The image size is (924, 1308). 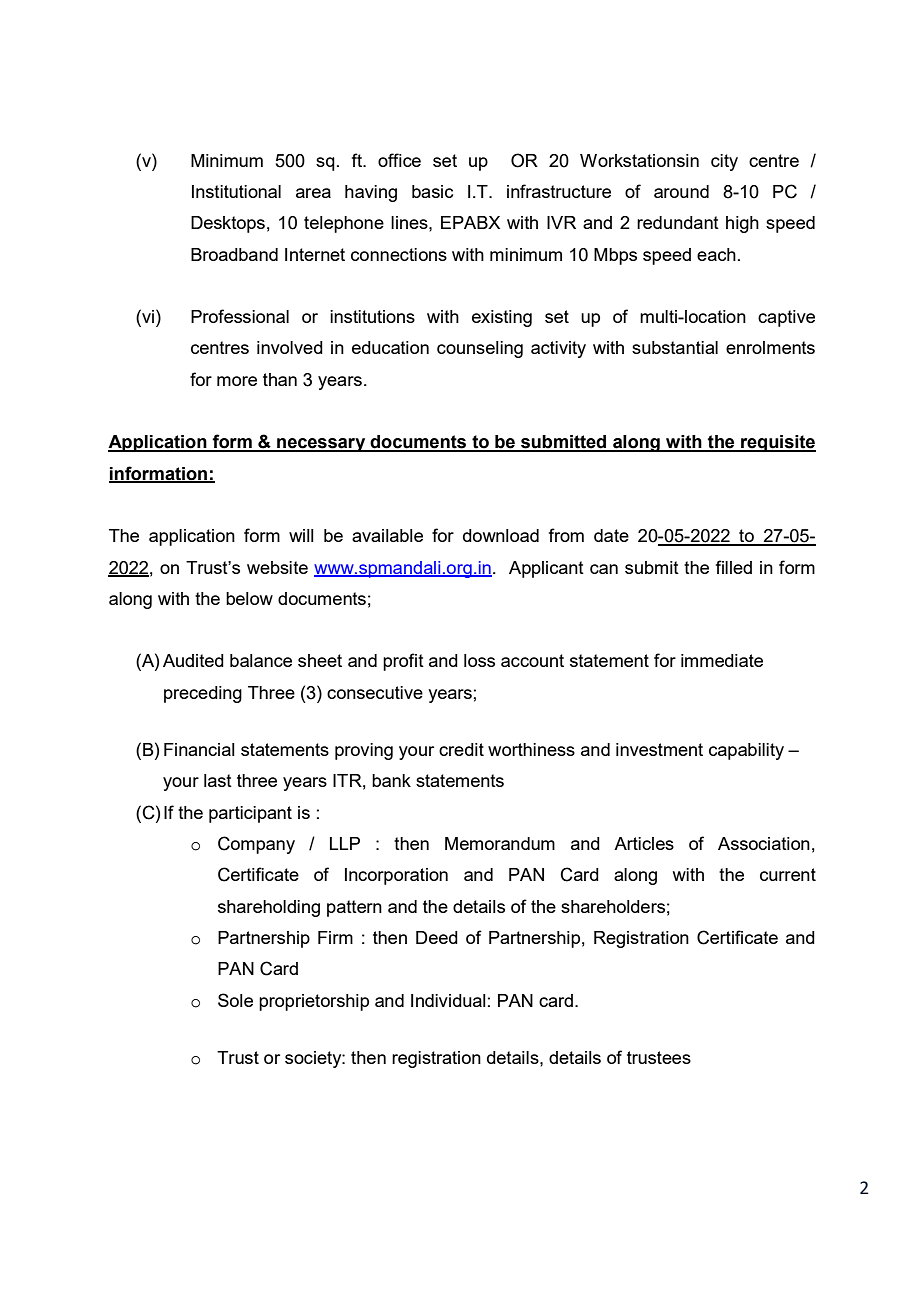 What do you see at coordinates (546, 569) in the page?
I see `Applicant` at bounding box center [546, 569].
